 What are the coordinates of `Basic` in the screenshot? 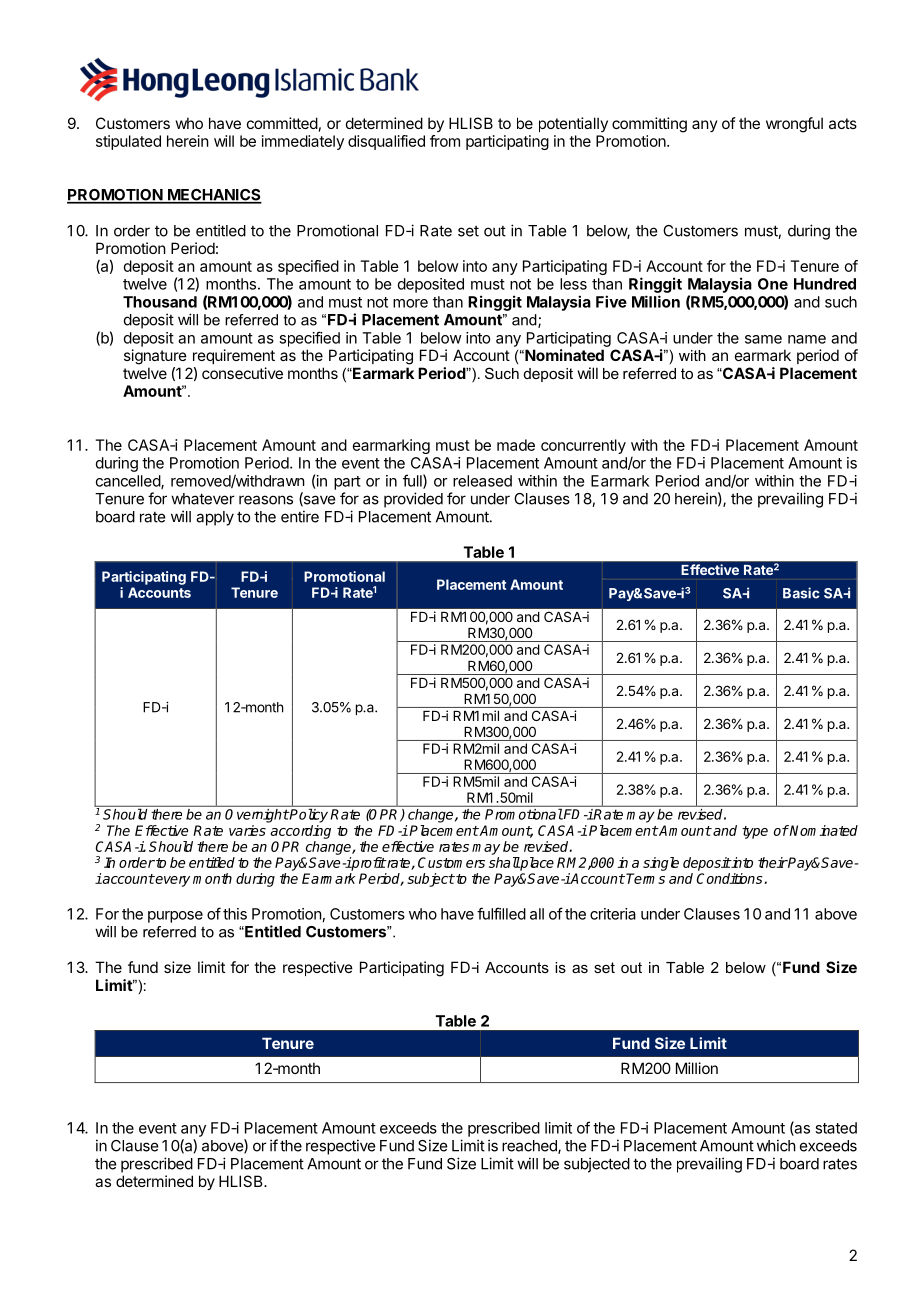 It's located at (801, 593).
